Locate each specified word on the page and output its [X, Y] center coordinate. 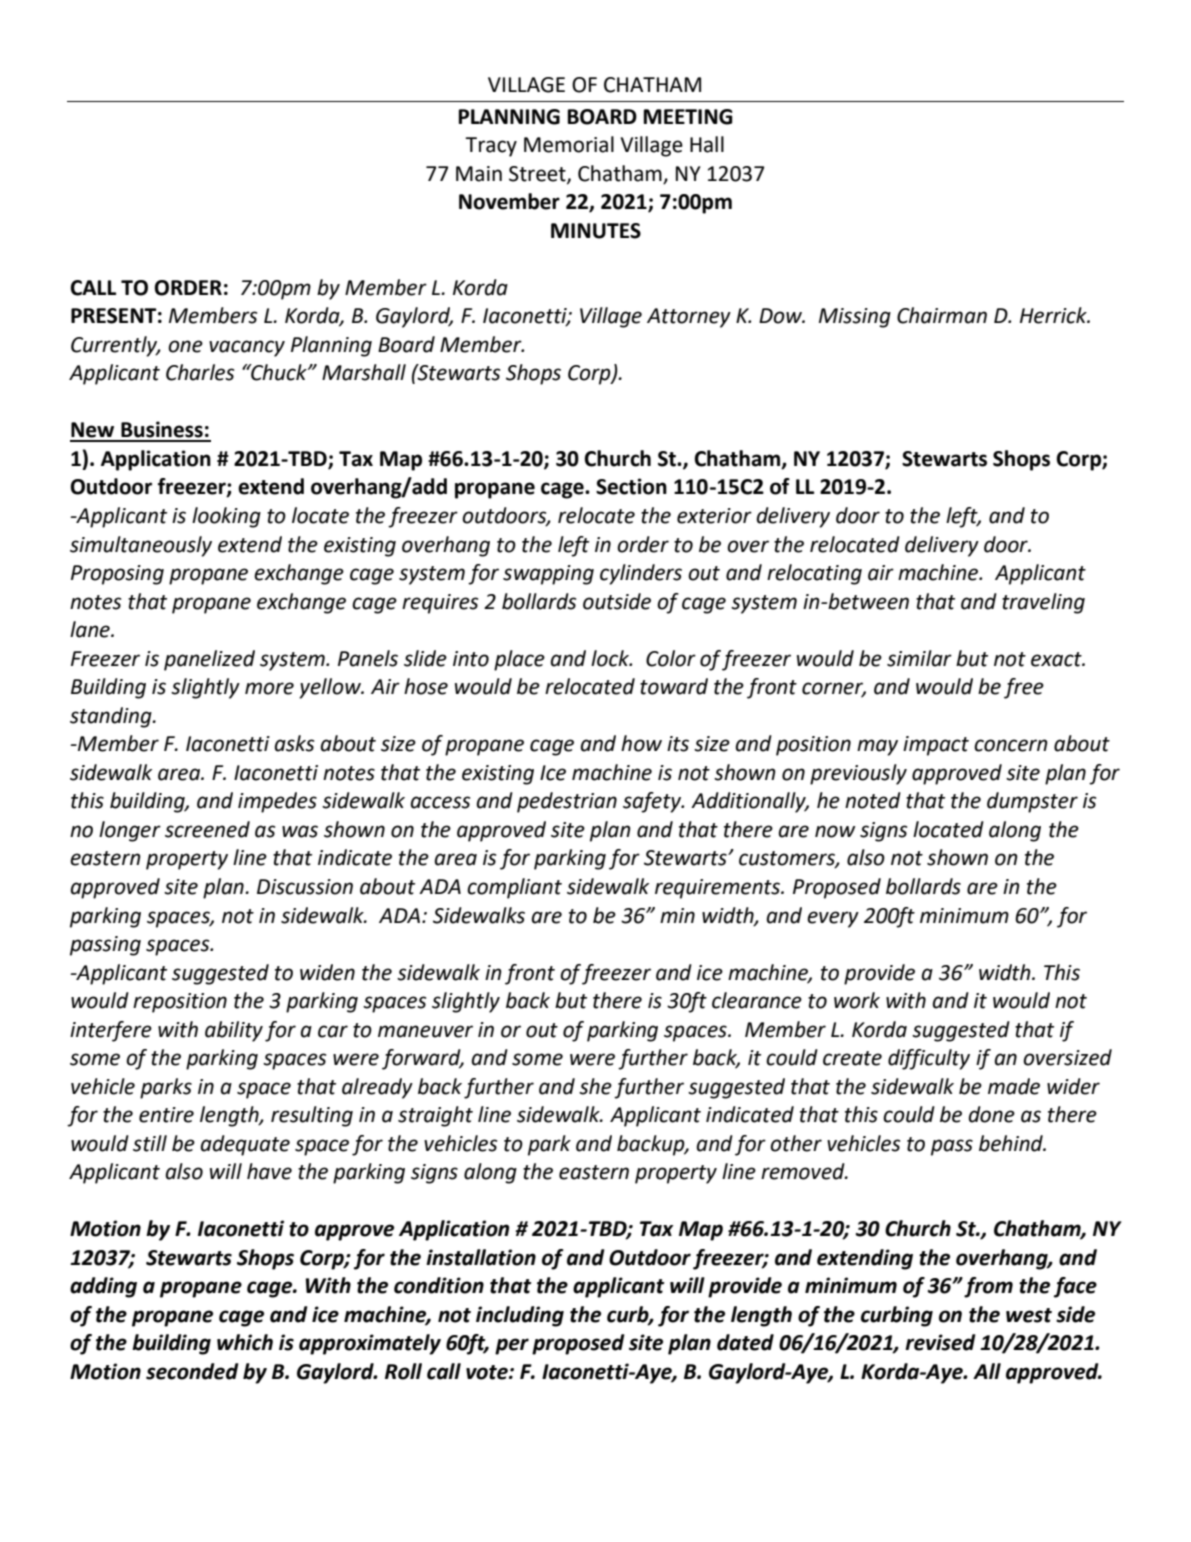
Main [479, 174]
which [245, 1342]
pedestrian [567, 802]
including [520, 1316]
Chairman [942, 315]
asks [294, 743]
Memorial [569, 144]
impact [936, 746]
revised [940, 1342]
